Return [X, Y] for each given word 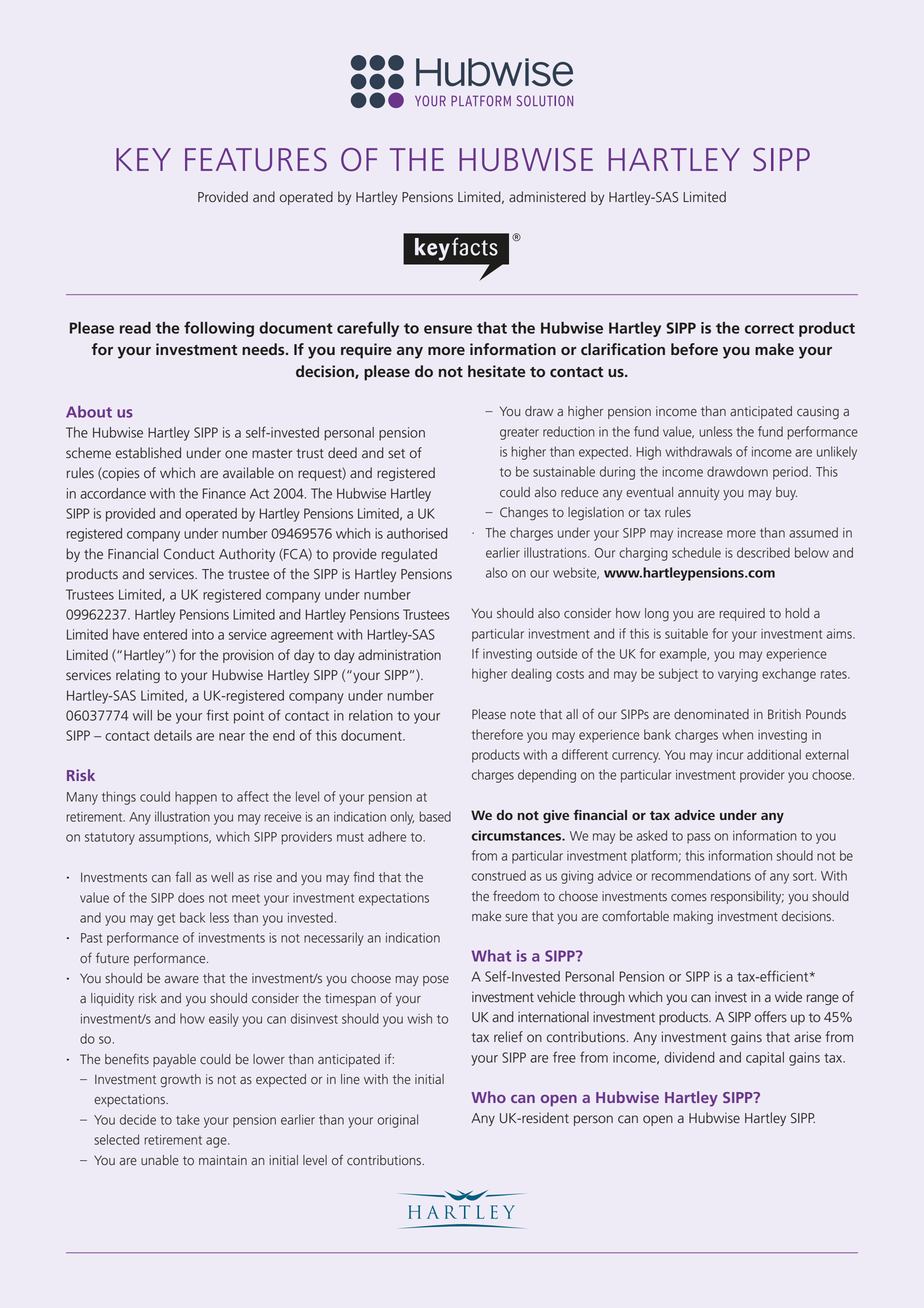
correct [769, 328]
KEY [143, 159]
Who [488, 1097]
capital [765, 1059]
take [188, 1119]
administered [547, 197]
